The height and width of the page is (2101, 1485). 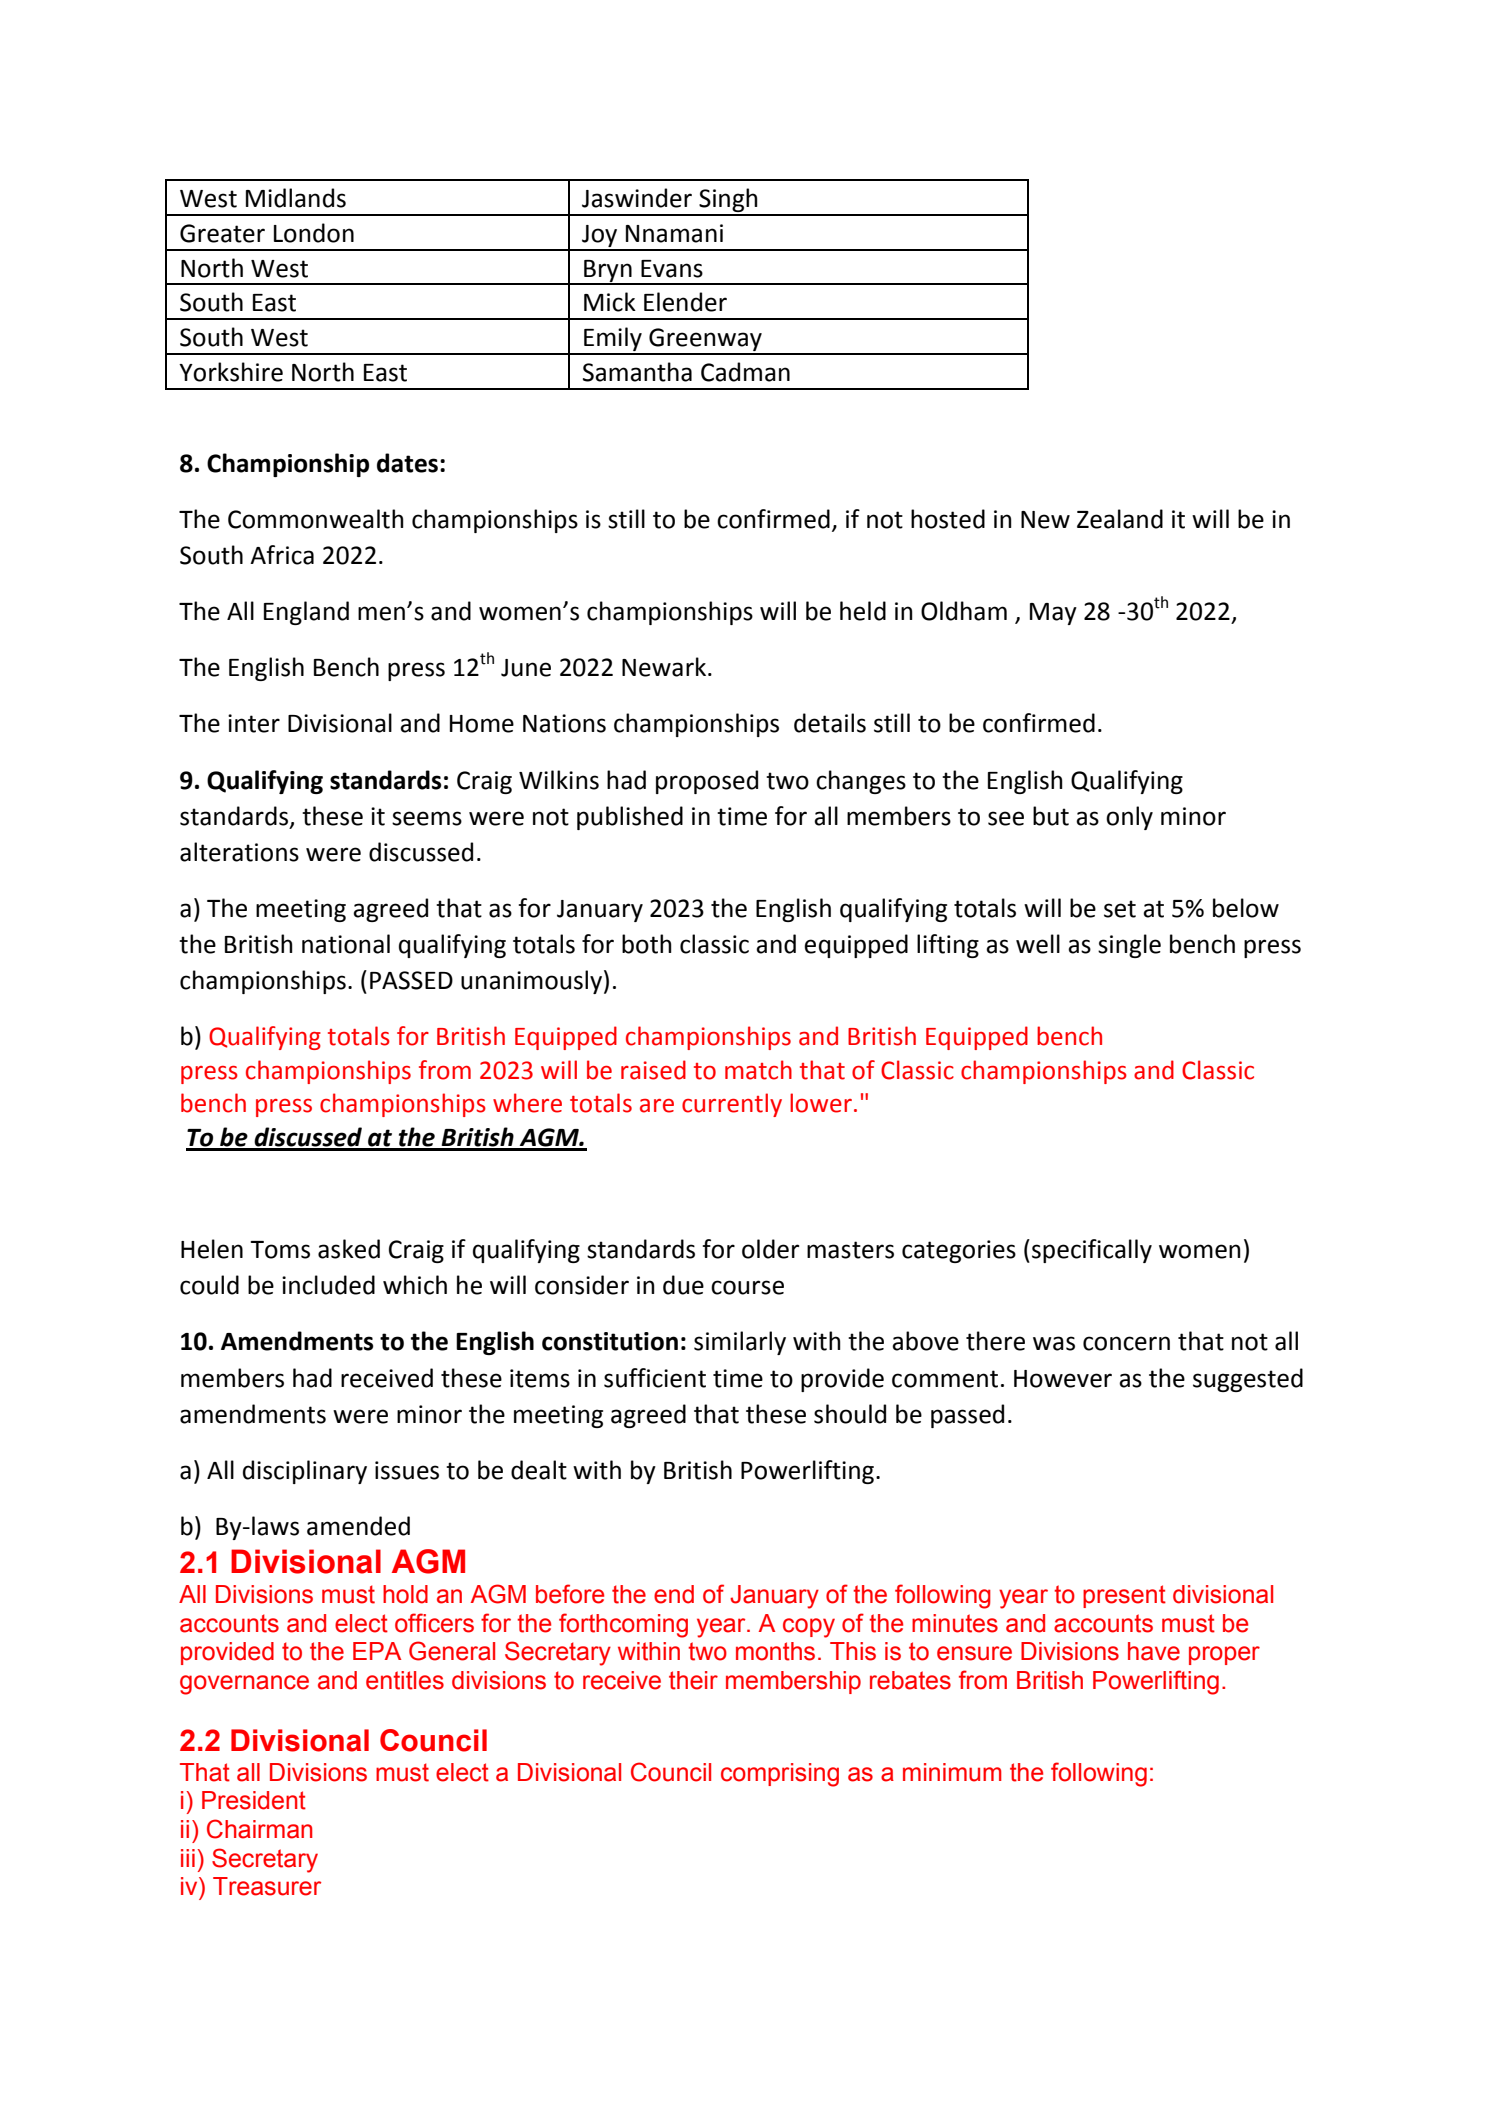 I want to click on Evans, so click(x=672, y=269).
